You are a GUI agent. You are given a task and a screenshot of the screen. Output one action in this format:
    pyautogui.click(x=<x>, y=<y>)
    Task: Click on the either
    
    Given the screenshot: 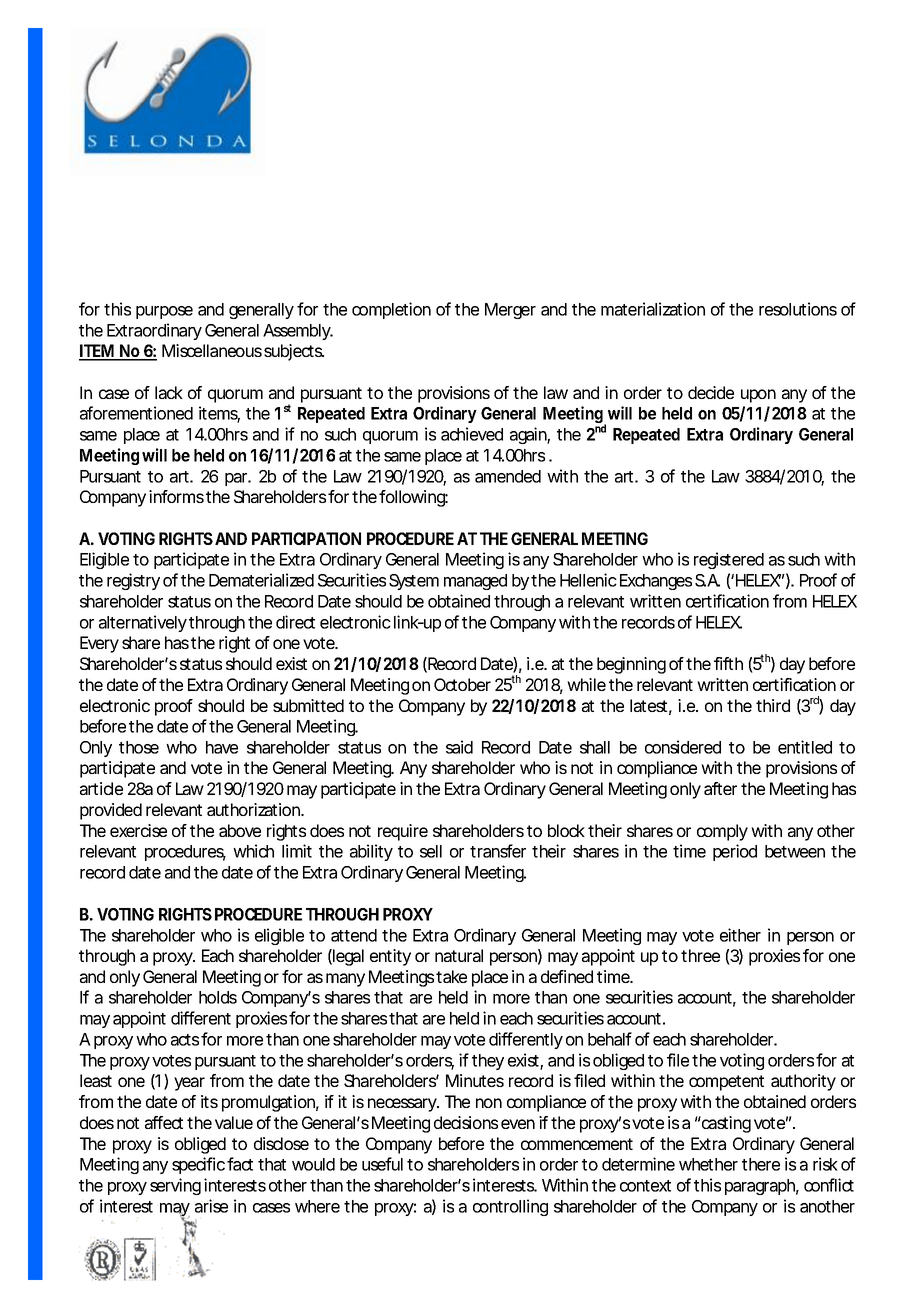 What is the action you would take?
    pyautogui.click(x=740, y=935)
